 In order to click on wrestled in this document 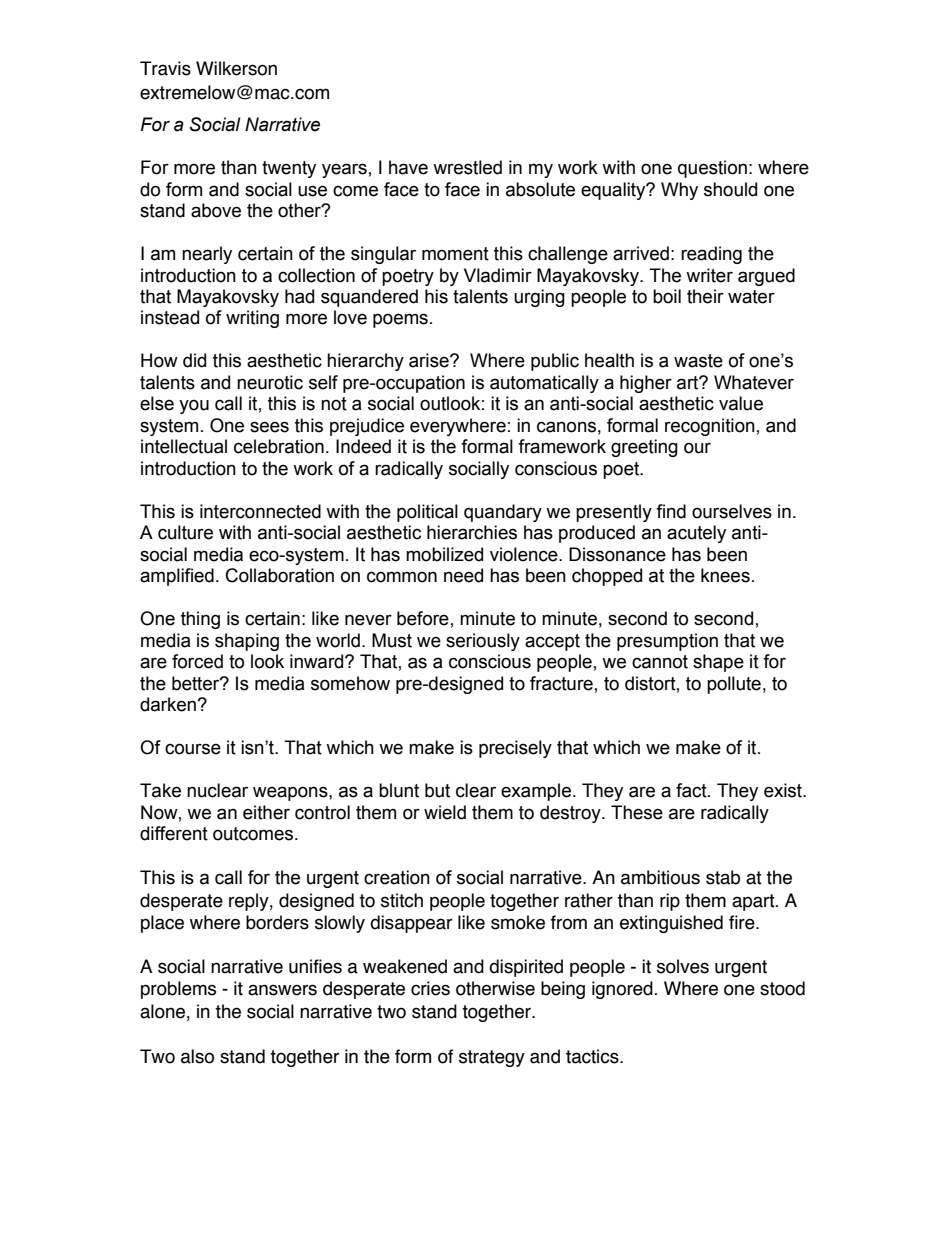, I will do `click(467, 167)`.
